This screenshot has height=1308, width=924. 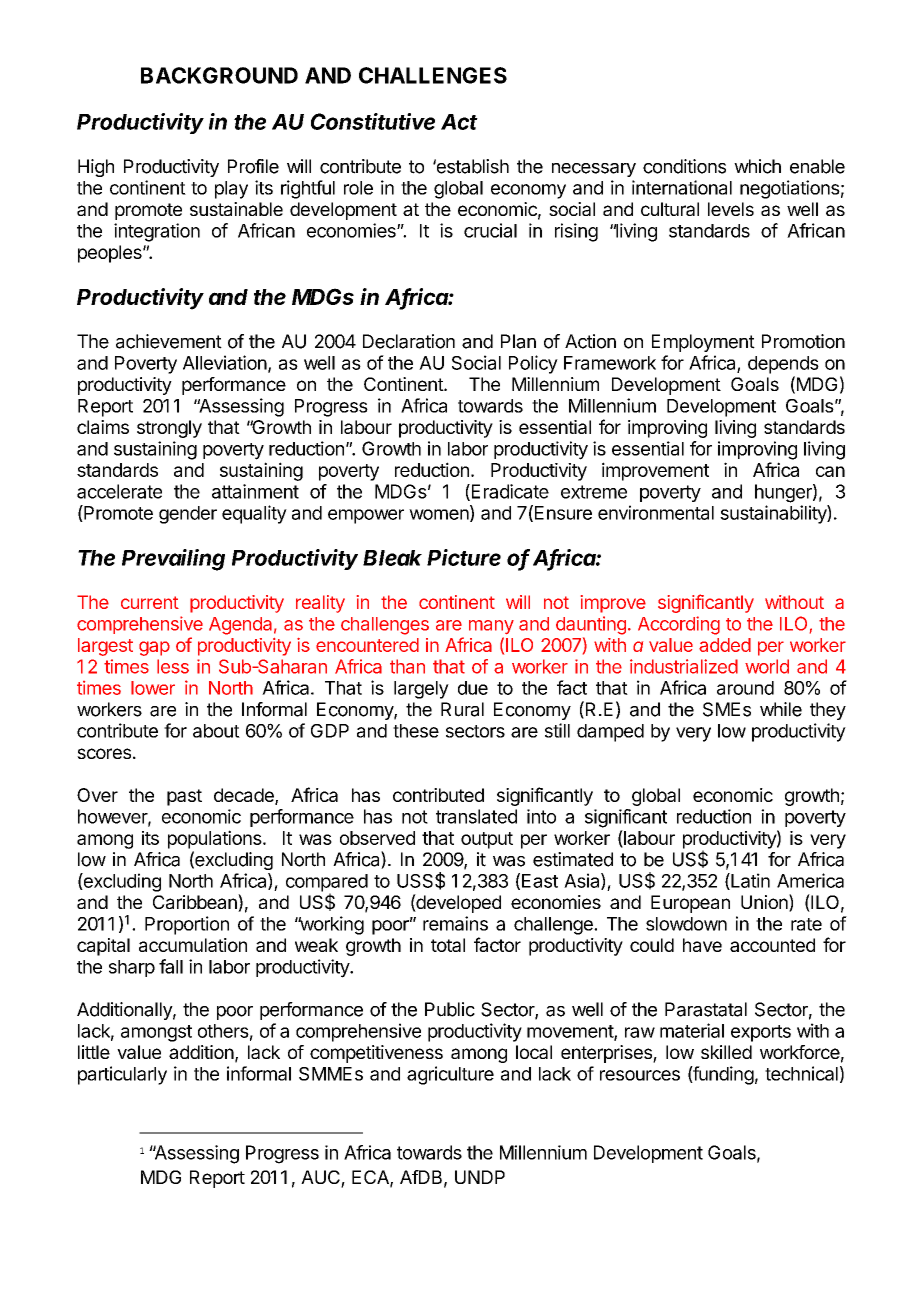 I want to click on which, so click(x=757, y=166).
